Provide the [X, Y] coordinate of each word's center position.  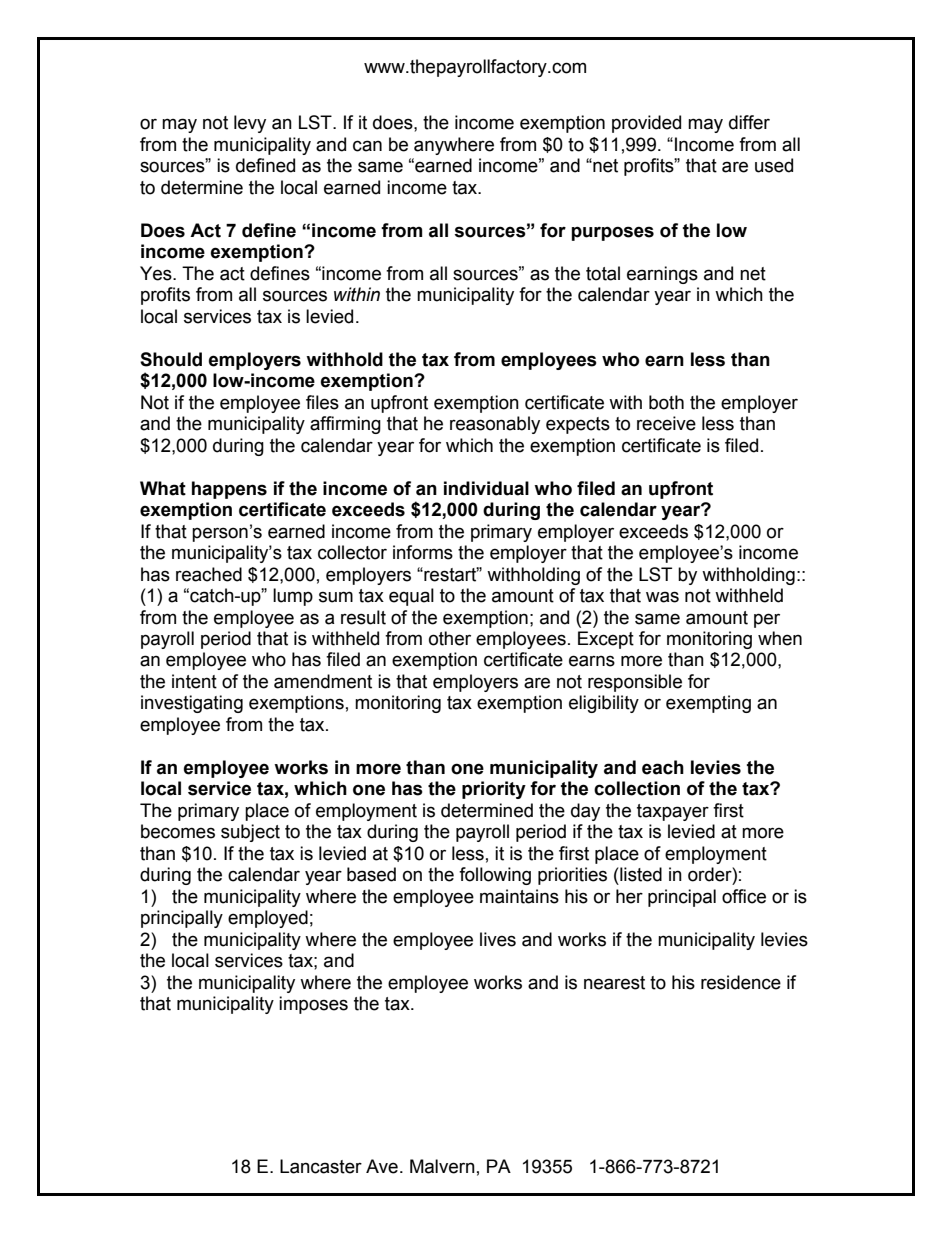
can [367, 146]
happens [229, 490]
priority [494, 790]
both [666, 402]
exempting [708, 704]
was [662, 597]
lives [498, 939]
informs [423, 552]
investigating [192, 704]
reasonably [495, 425]
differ [749, 122]
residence [741, 982]
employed [268, 919]
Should [171, 359]
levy [250, 124]
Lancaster [321, 1166]
